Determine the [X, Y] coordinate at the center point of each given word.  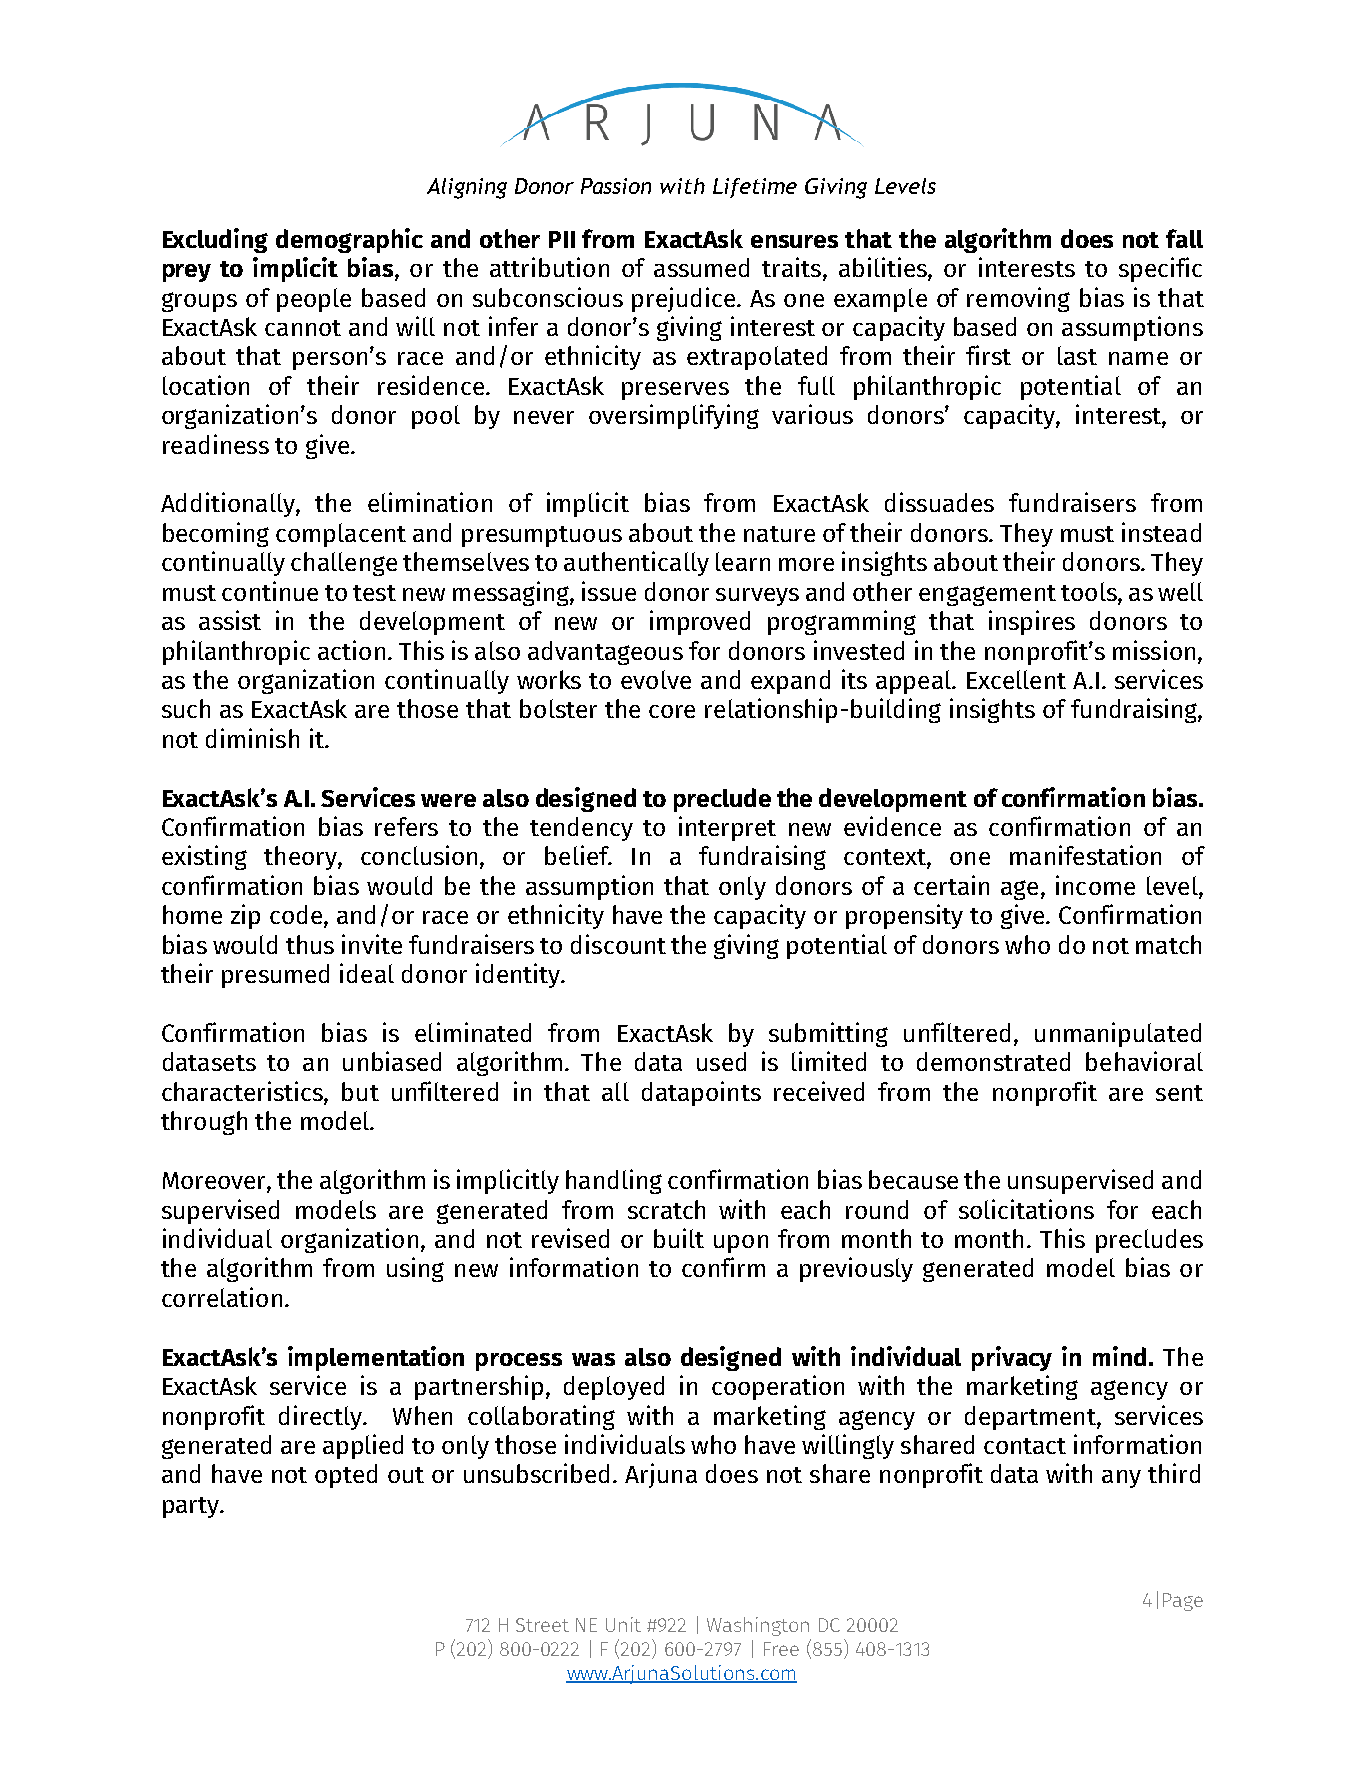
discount [618, 944]
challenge [344, 564]
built [679, 1238]
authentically [636, 563]
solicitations [1026, 1209]
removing [1018, 299]
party [192, 1507]
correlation [222, 1297]
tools [1090, 591]
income [1095, 885]
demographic [349, 240]
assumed [701, 267]
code [297, 916]
